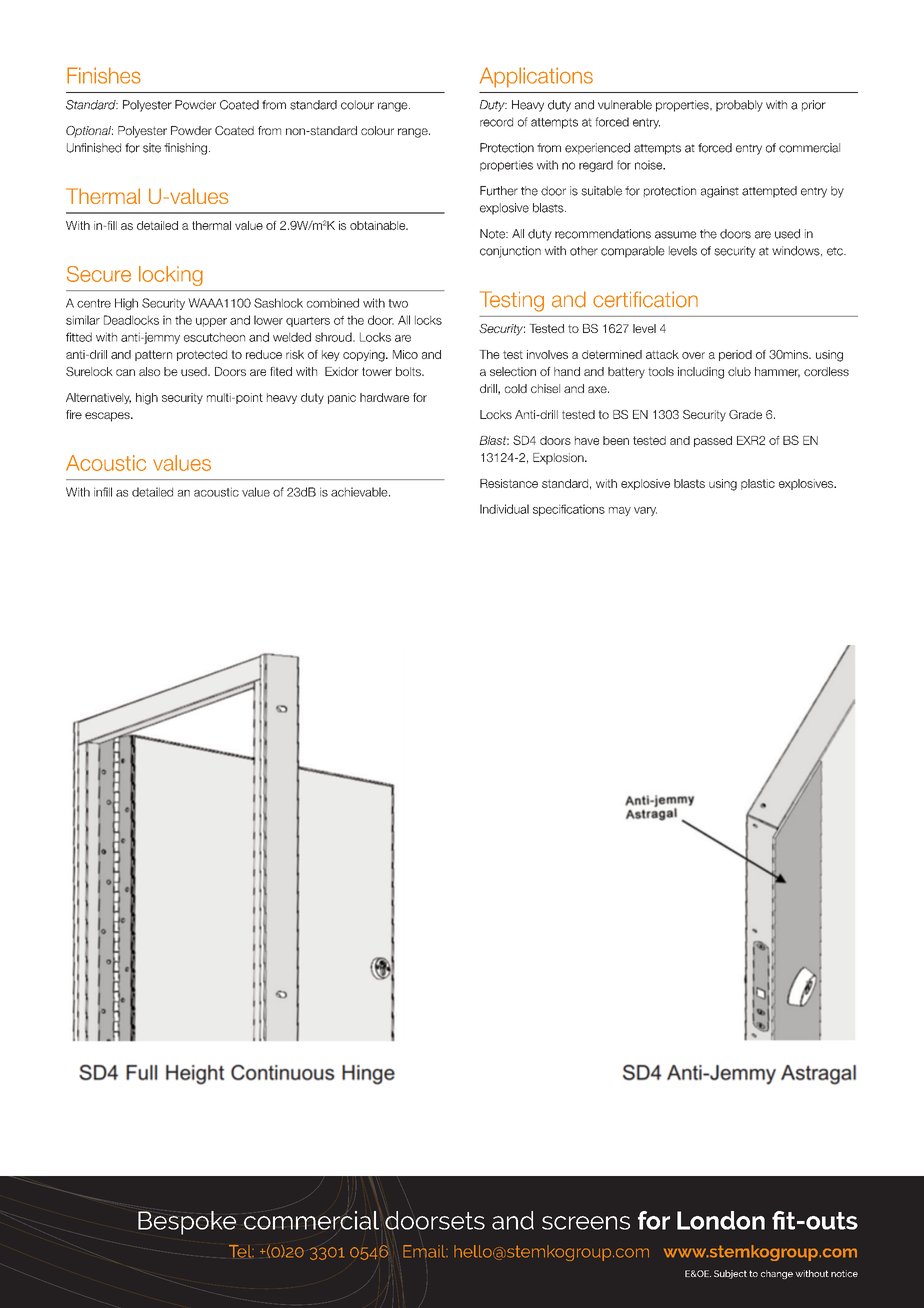 The width and height of the image is (924, 1308). What do you see at coordinates (152, 148) in the image?
I see `site` at bounding box center [152, 148].
